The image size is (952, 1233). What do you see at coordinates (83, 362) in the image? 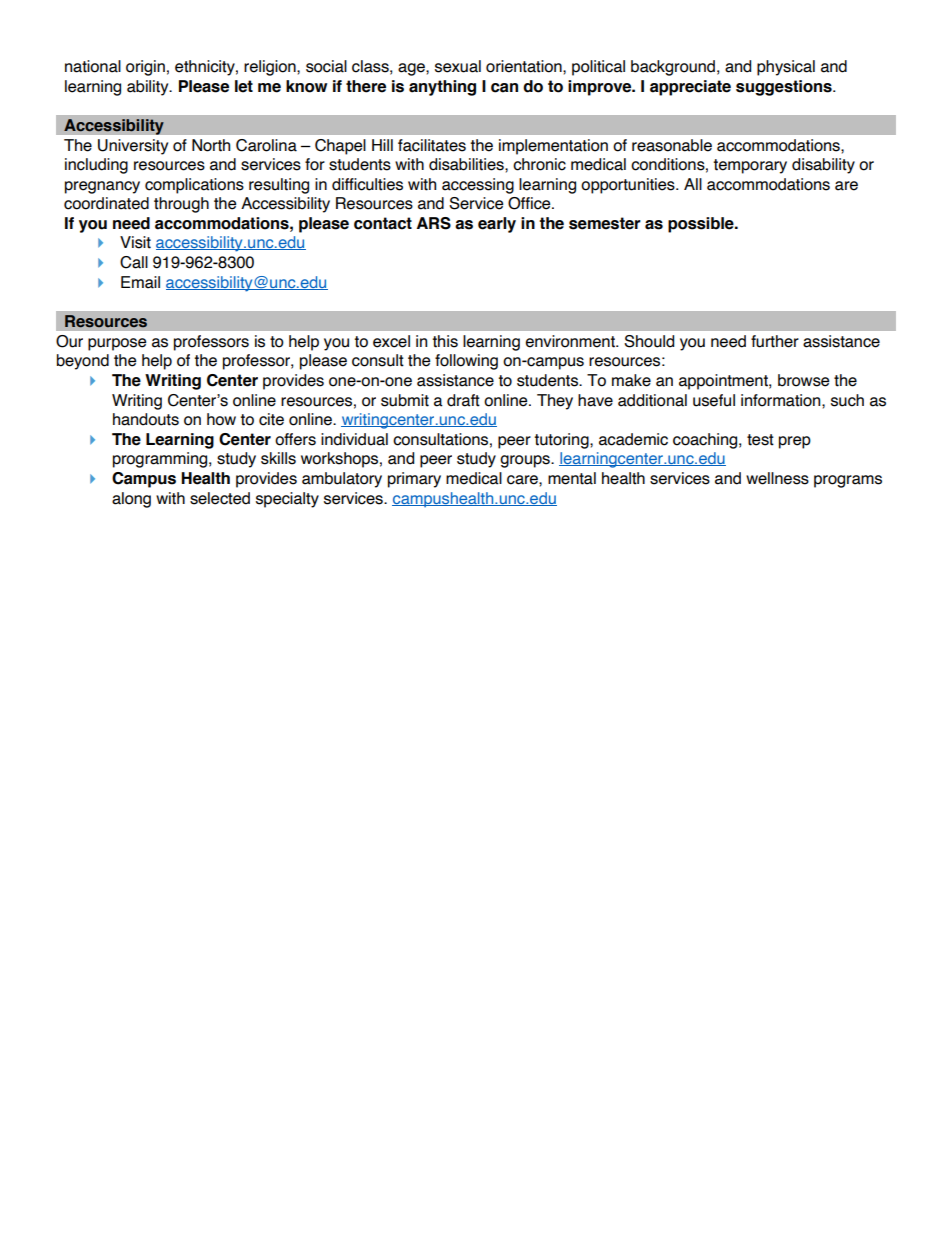
I see `beyond` at bounding box center [83, 362].
